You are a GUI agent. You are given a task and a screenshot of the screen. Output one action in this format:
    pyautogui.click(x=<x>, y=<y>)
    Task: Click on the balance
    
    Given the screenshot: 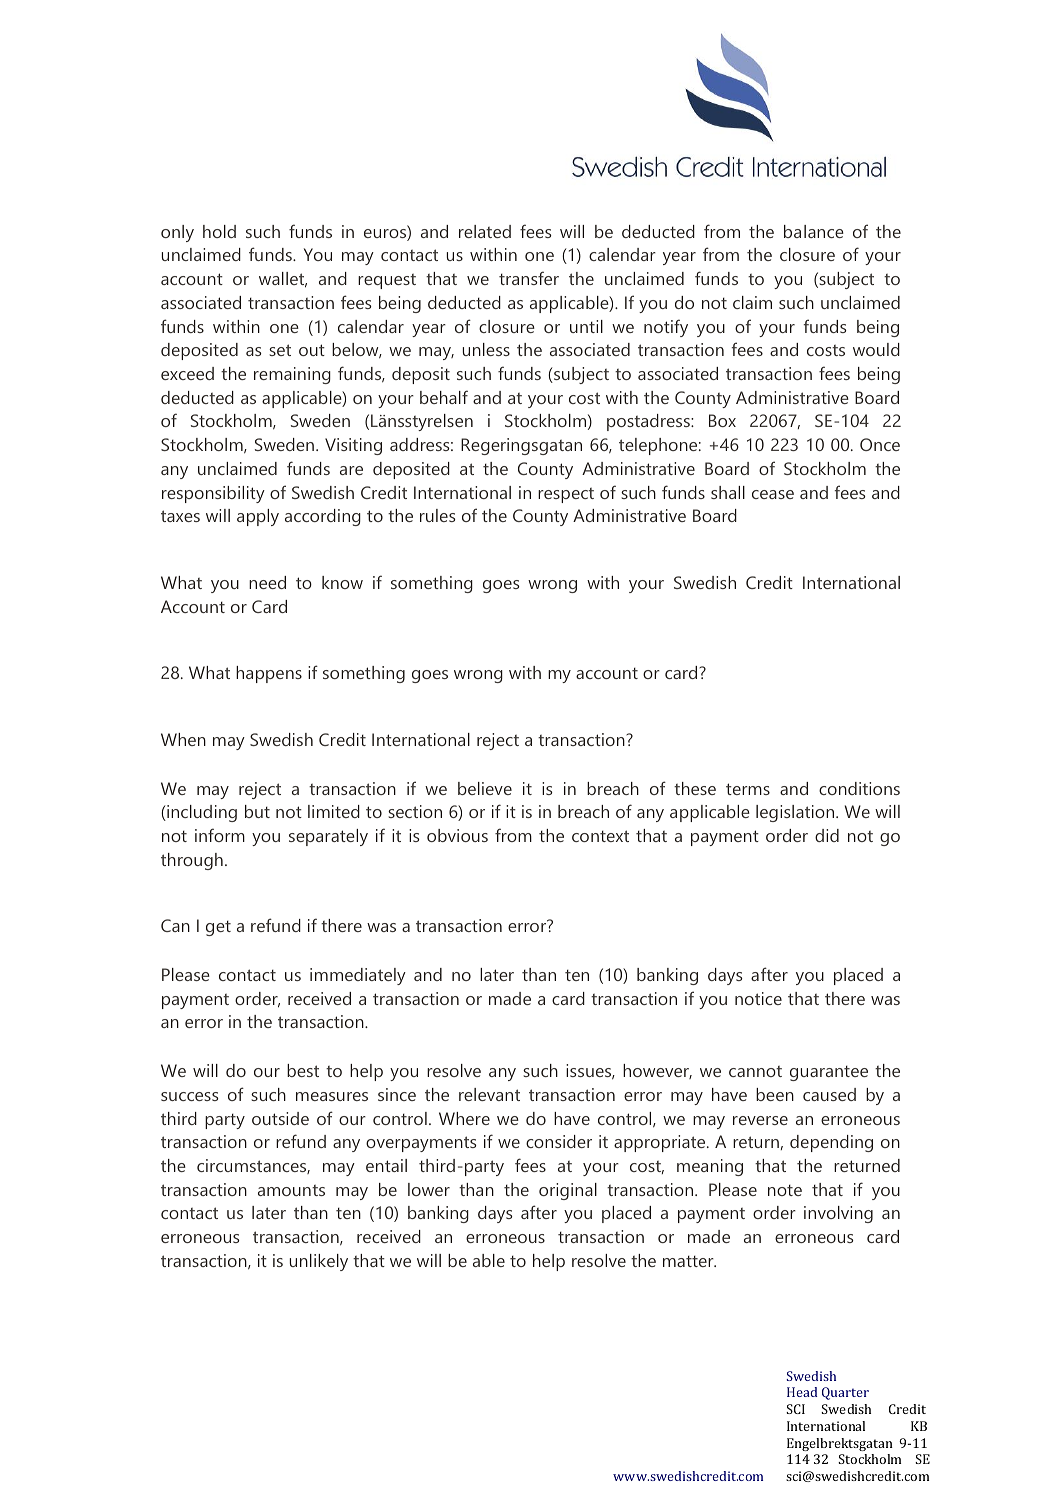 What is the action you would take?
    pyautogui.click(x=814, y=231)
